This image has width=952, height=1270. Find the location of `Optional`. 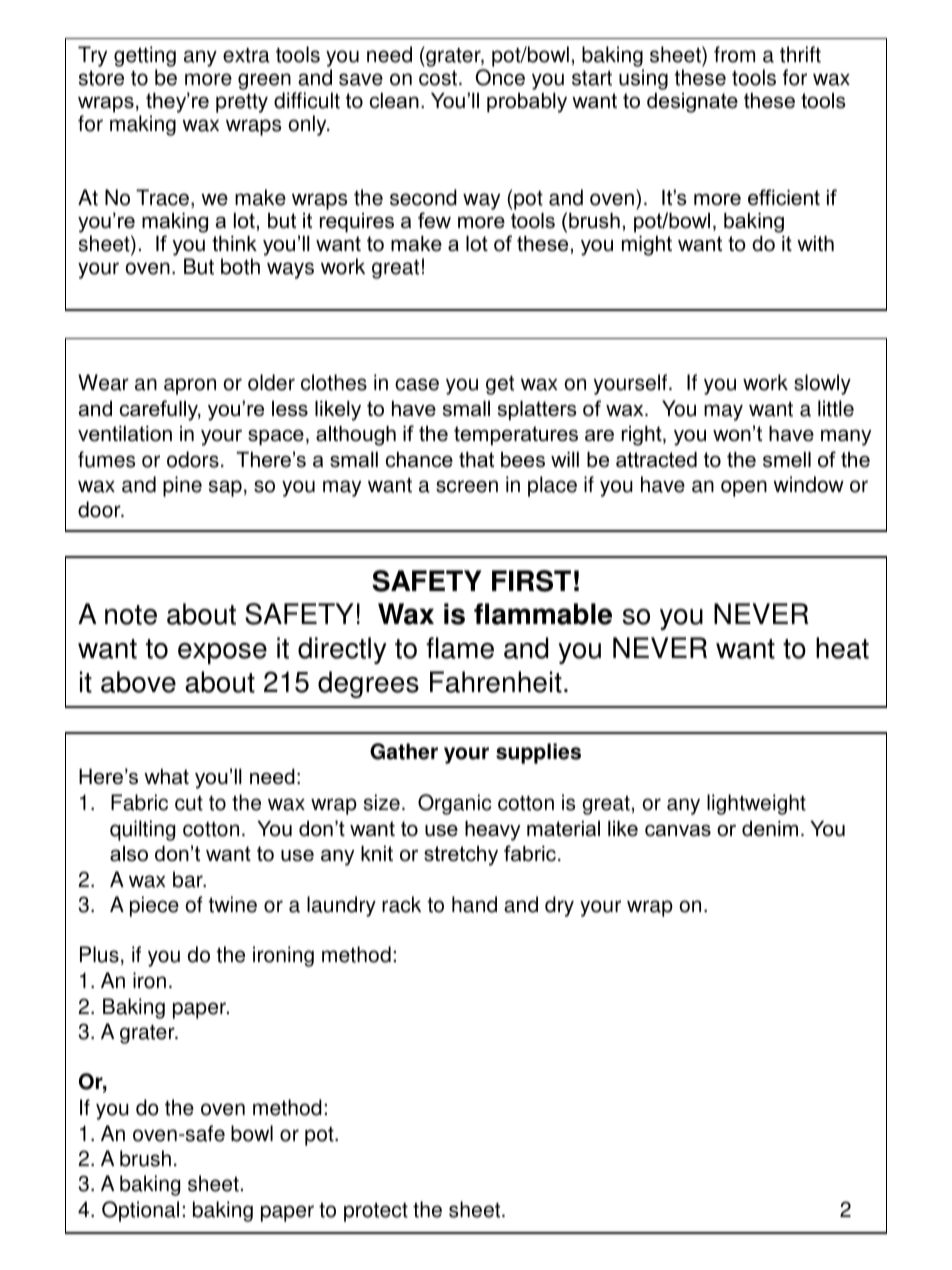

Optional is located at coordinates (140, 1211).
